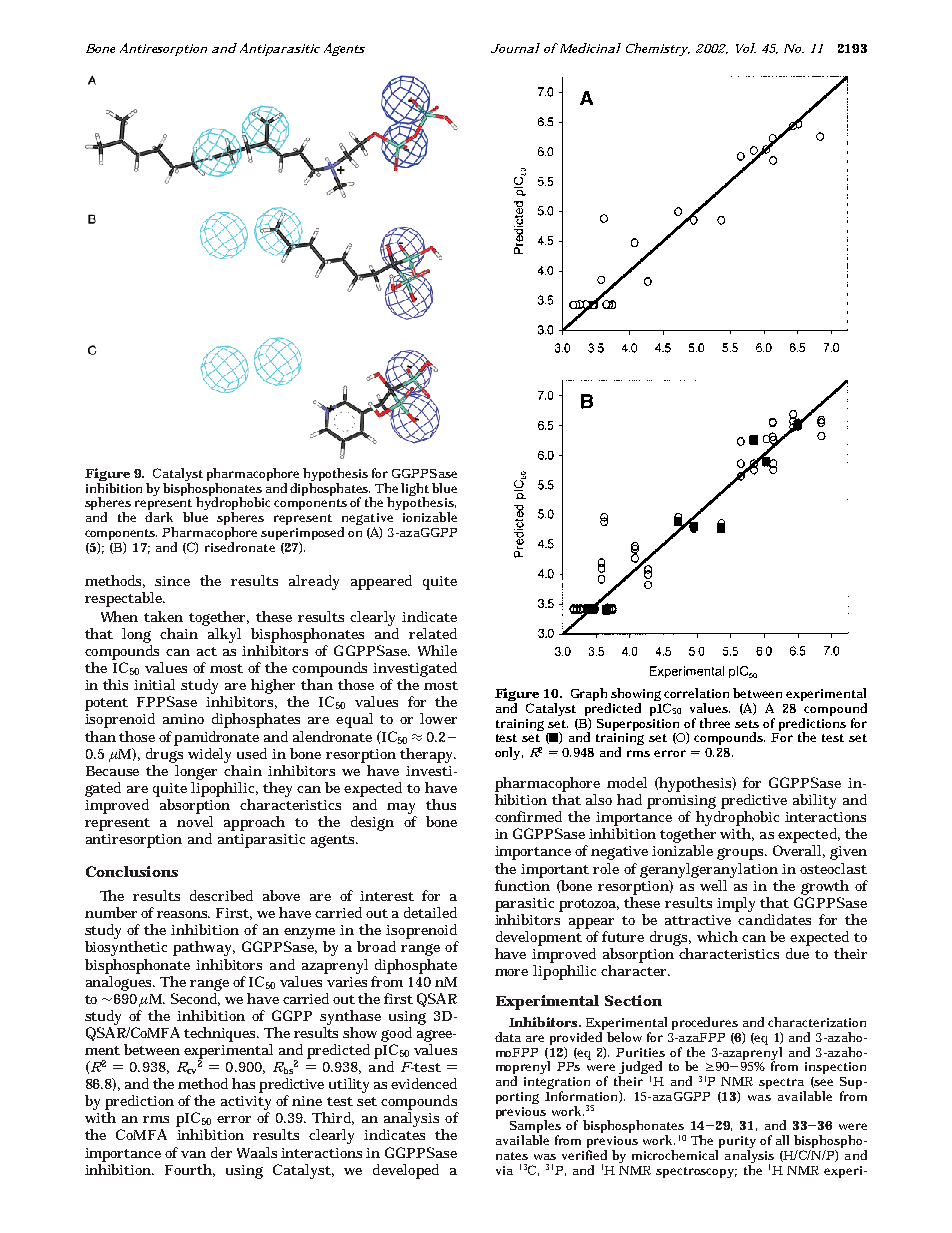  I want to click on related, so click(433, 633).
